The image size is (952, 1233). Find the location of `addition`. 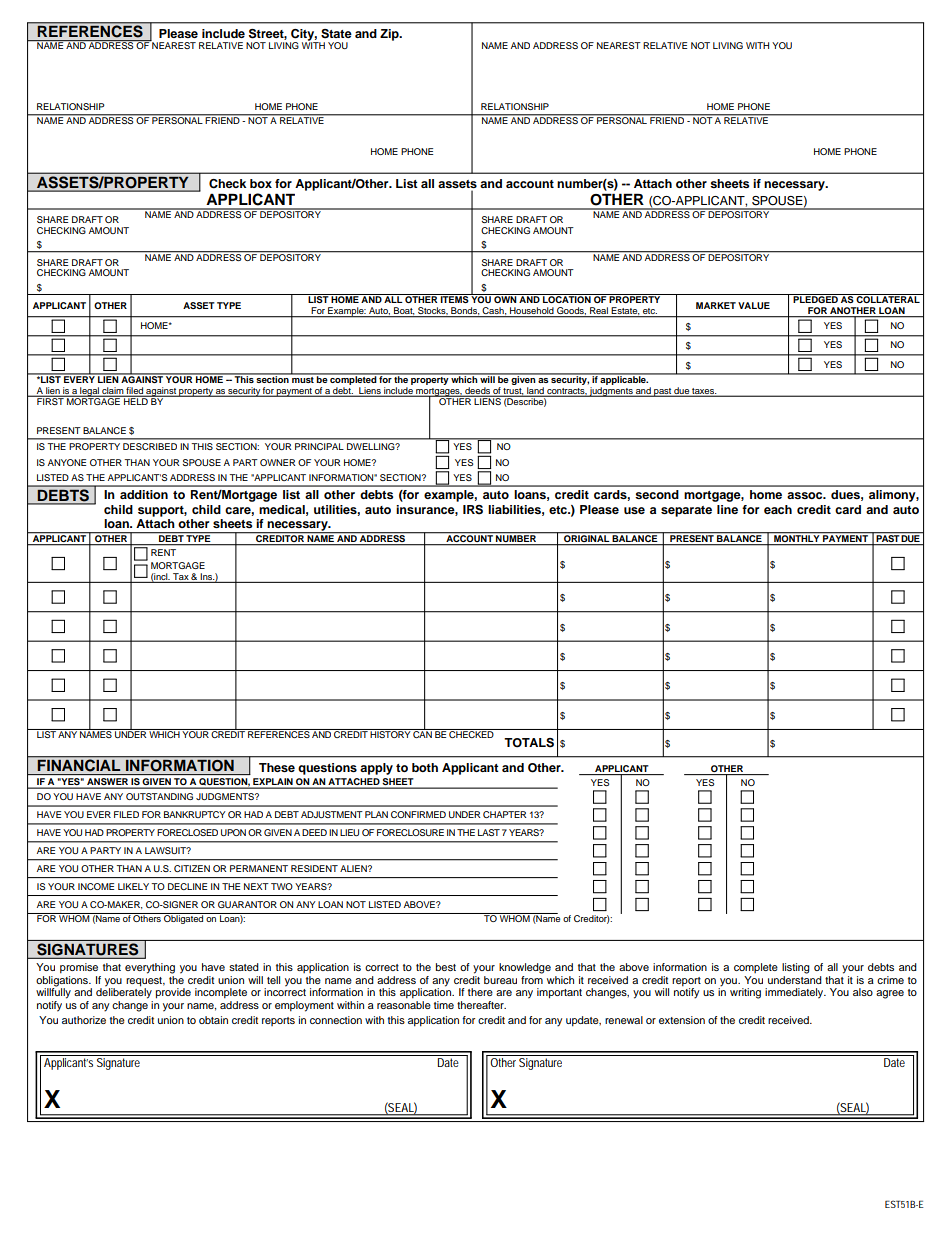

addition is located at coordinates (144, 494).
